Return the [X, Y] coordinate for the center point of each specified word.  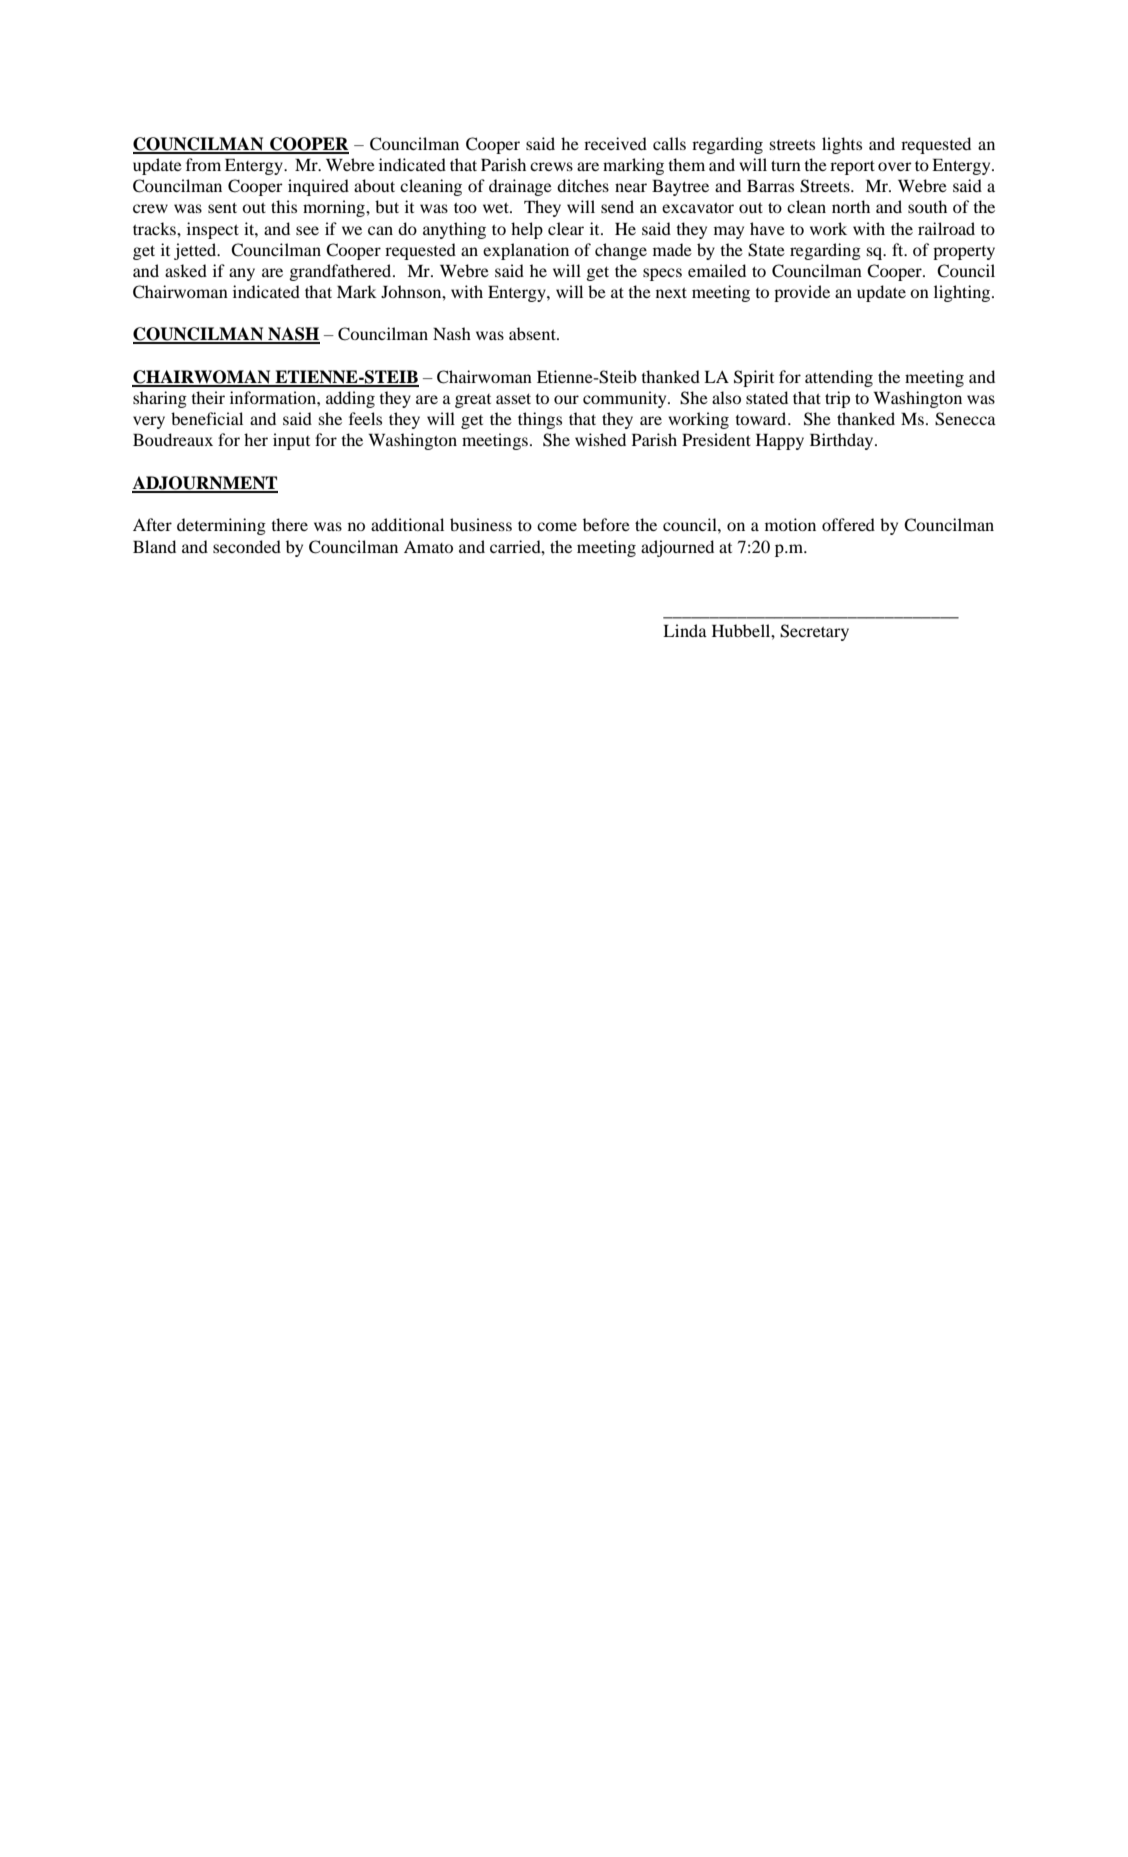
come [557, 526]
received [615, 143]
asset [513, 399]
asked [186, 270]
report [852, 168]
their [208, 397]
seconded [247, 546]
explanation [526, 251]
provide [802, 293]
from [203, 164]
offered [848, 524]
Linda [685, 630]
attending [839, 378]
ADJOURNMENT [205, 484]
